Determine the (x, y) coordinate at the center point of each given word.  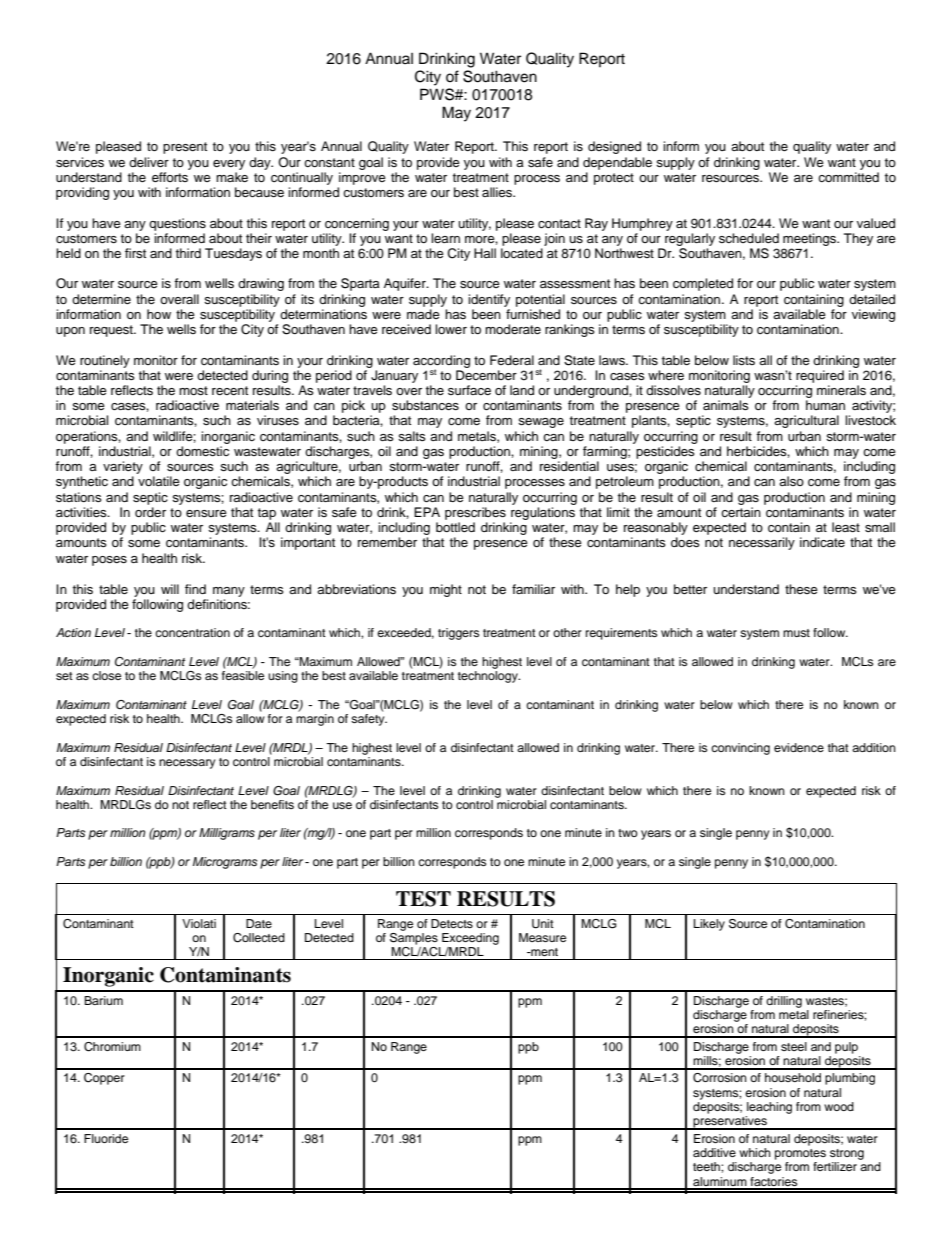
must (796, 633)
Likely (709, 925)
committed (848, 177)
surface (469, 390)
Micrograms (225, 863)
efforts (170, 177)
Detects (452, 923)
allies (498, 192)
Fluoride (106, 1138)
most (193, 390)
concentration (192, 632)
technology (489, 677)
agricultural (806, 421)
